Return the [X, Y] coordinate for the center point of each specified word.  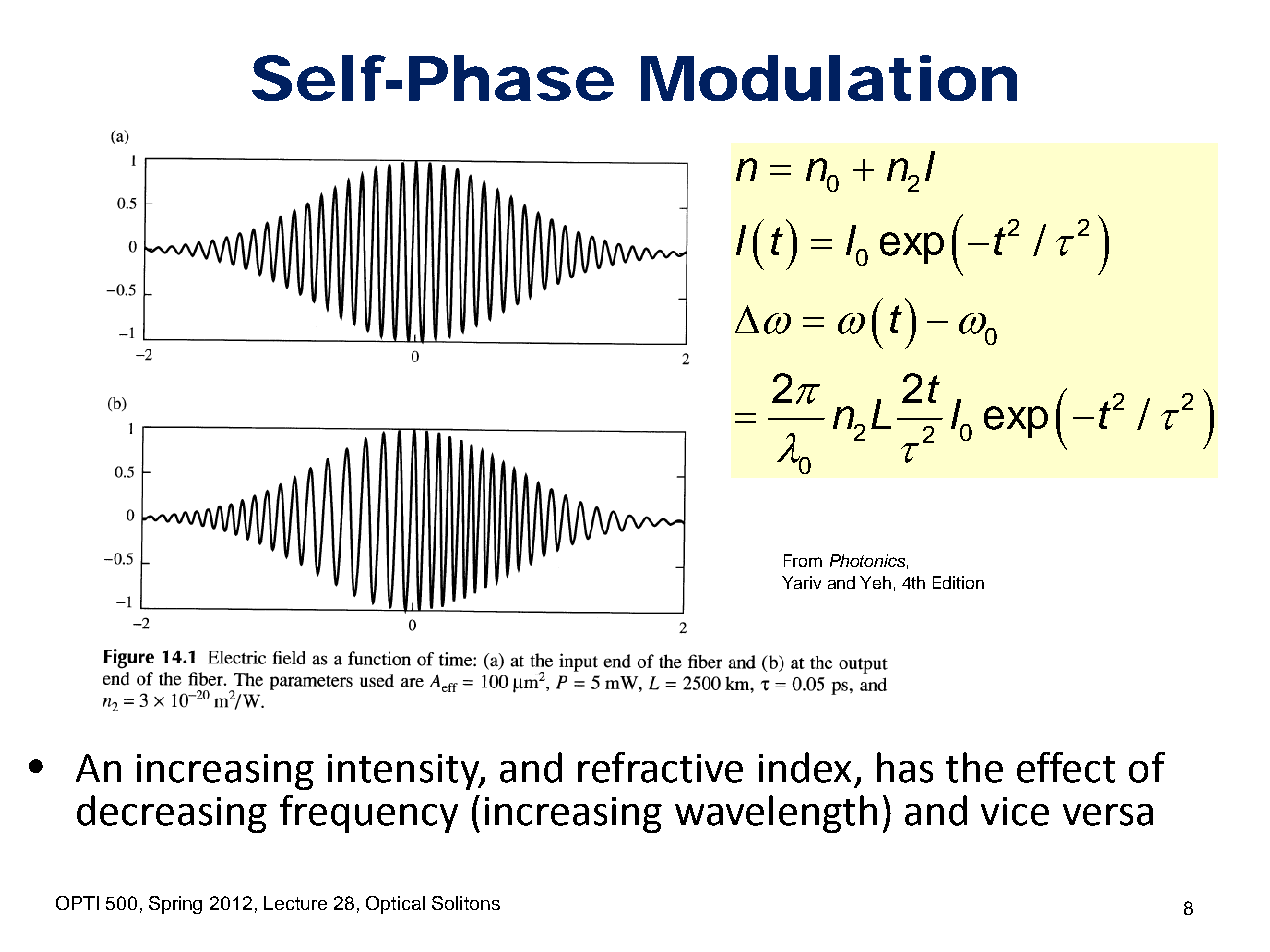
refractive [660, 767]
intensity [404, 772]
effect [1066, 767]
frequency [369, 814]
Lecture [295, 903]
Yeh [875, 582]
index [805, 767]
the [974, 767]
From [803, 560]
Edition [958, 582]
